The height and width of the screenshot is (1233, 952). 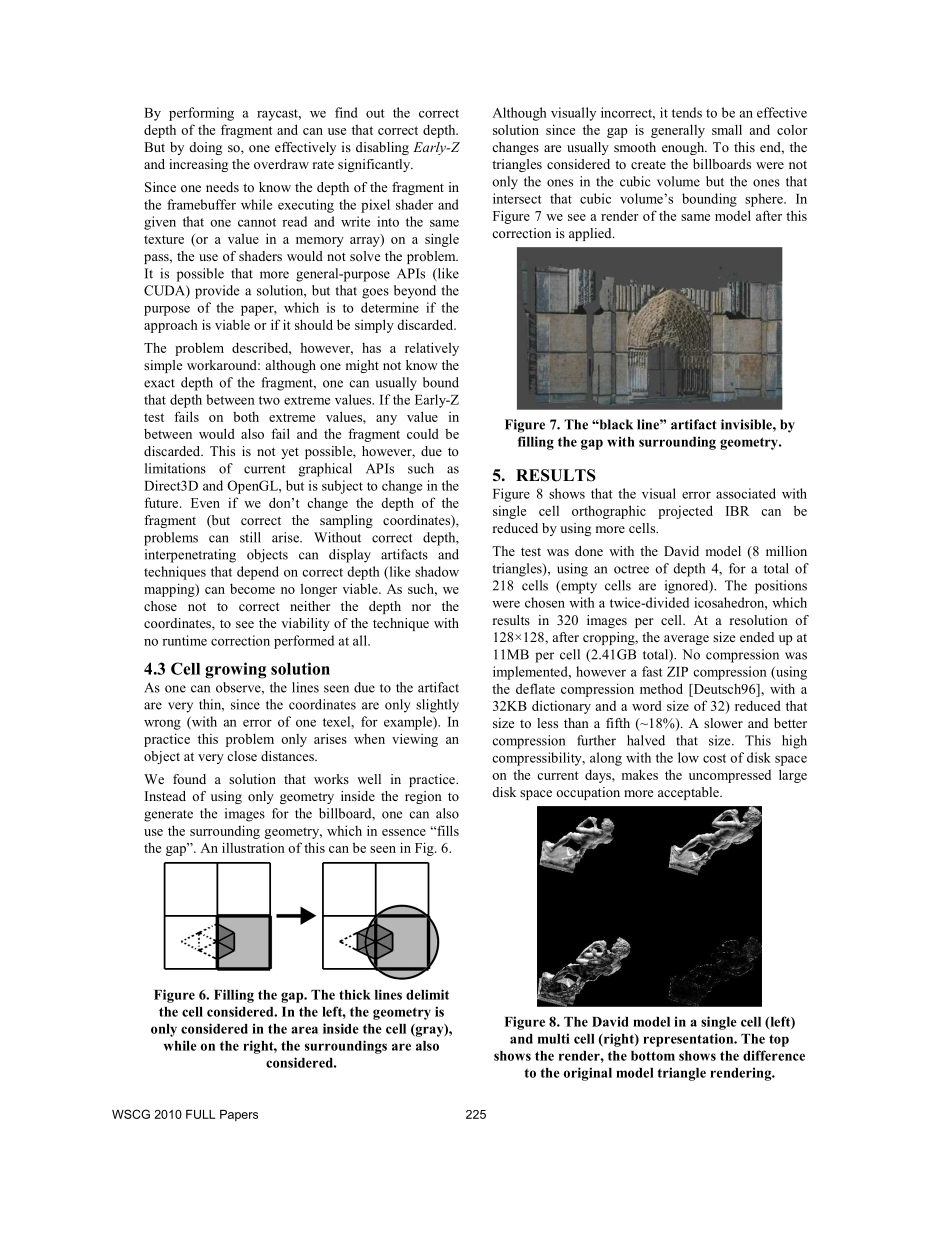 I want to click on shadow, so click(x=437, y=571).
